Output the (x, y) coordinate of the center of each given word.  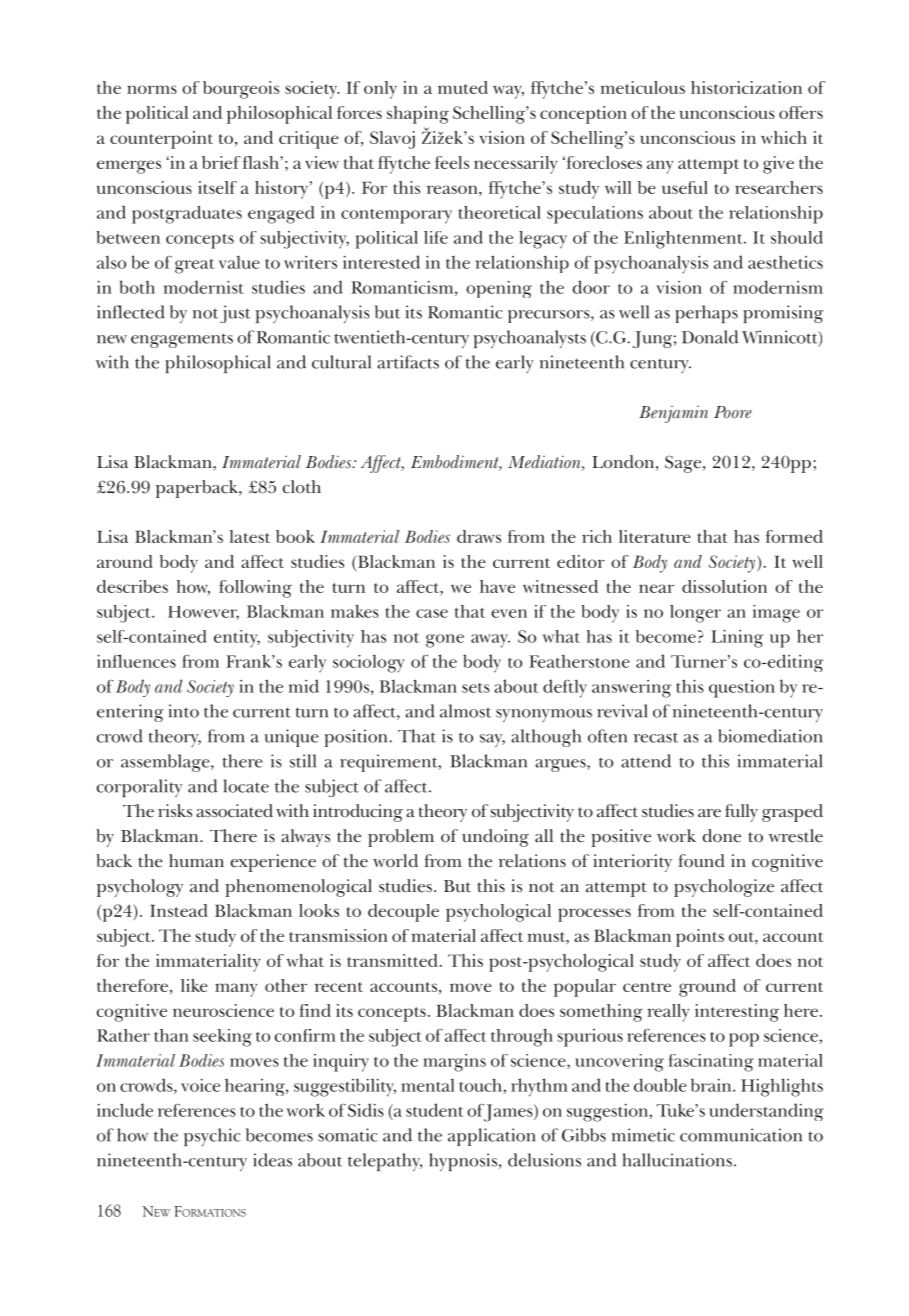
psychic (212, 1137)
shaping (418, 115)
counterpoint (161, 140)
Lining (737, 639)
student (435, 1110)
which (784, 137)
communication (741, 1135)
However (203, 613)
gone (445, 641)
